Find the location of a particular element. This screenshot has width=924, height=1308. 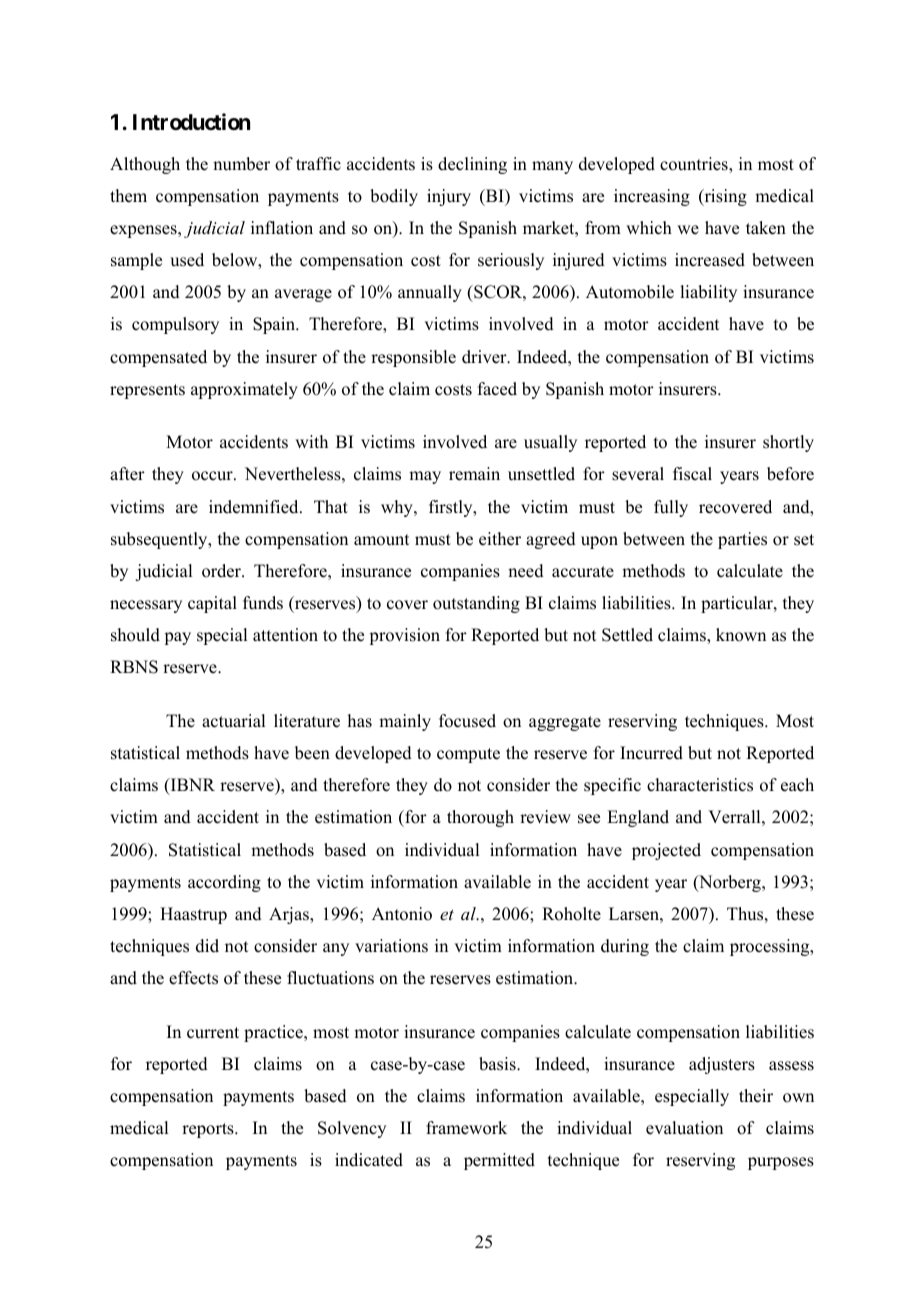

Antonio is located at coordinates (402, 914).
